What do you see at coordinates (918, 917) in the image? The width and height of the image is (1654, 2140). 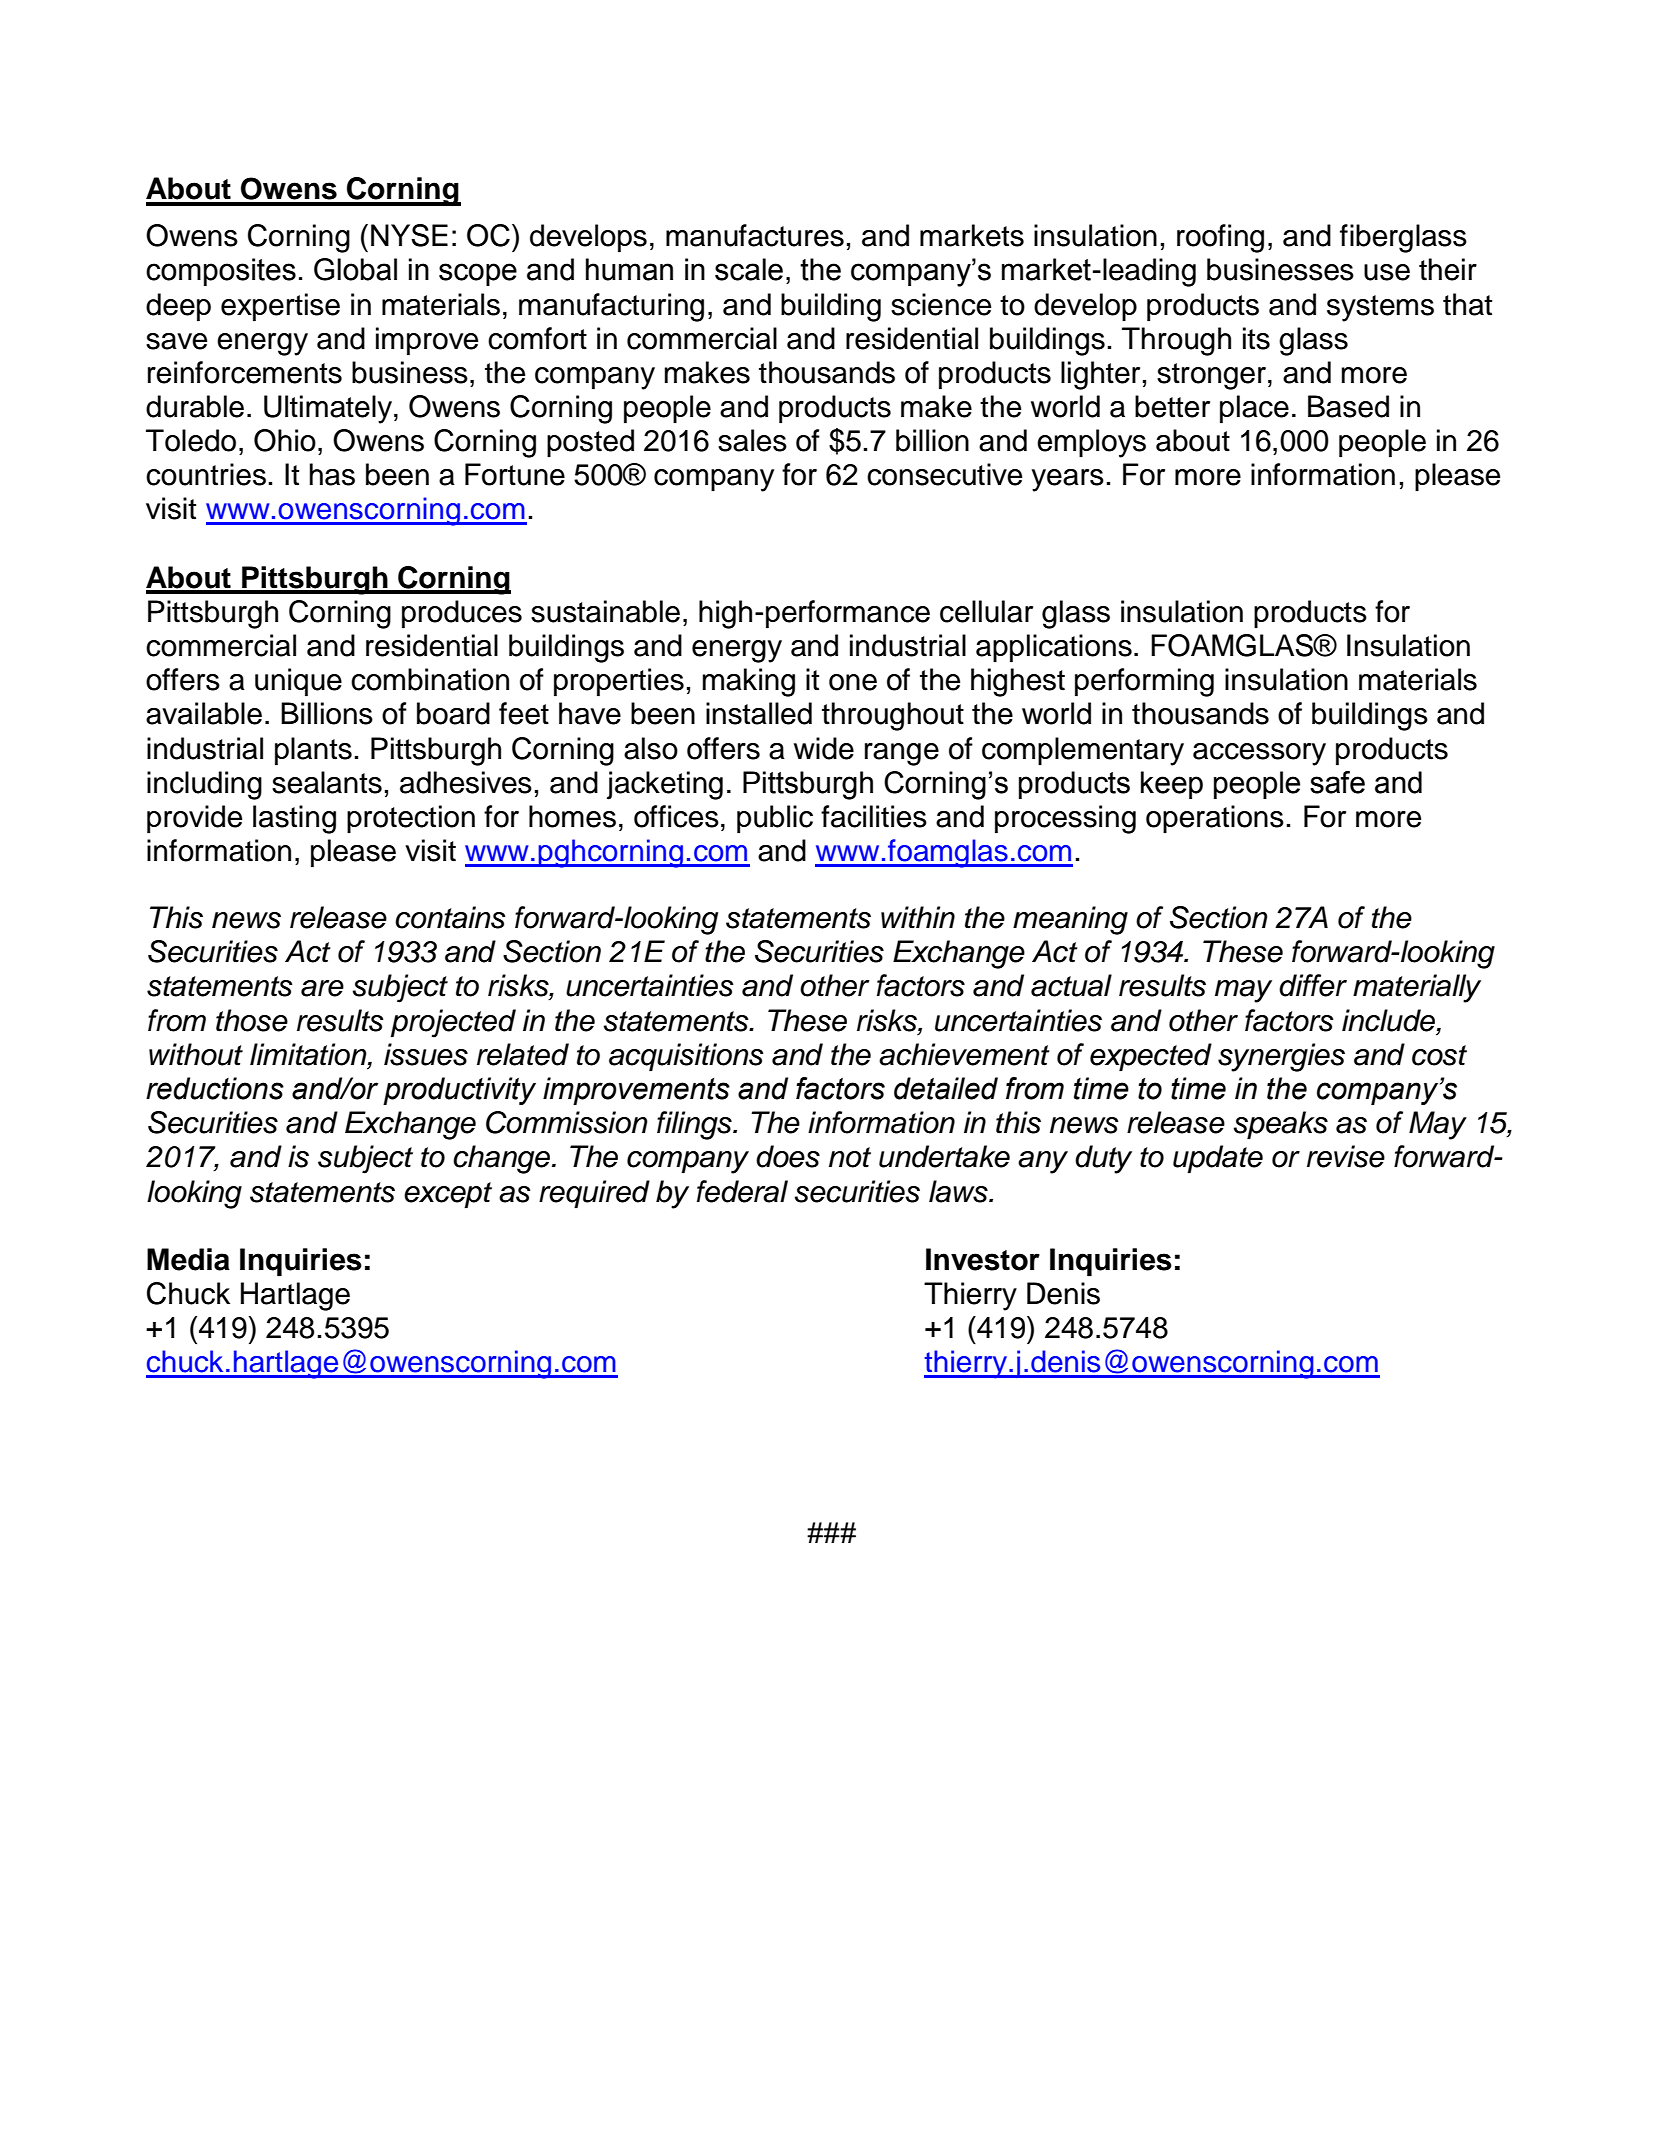 I see `within` at bounding box center [918, 917].
